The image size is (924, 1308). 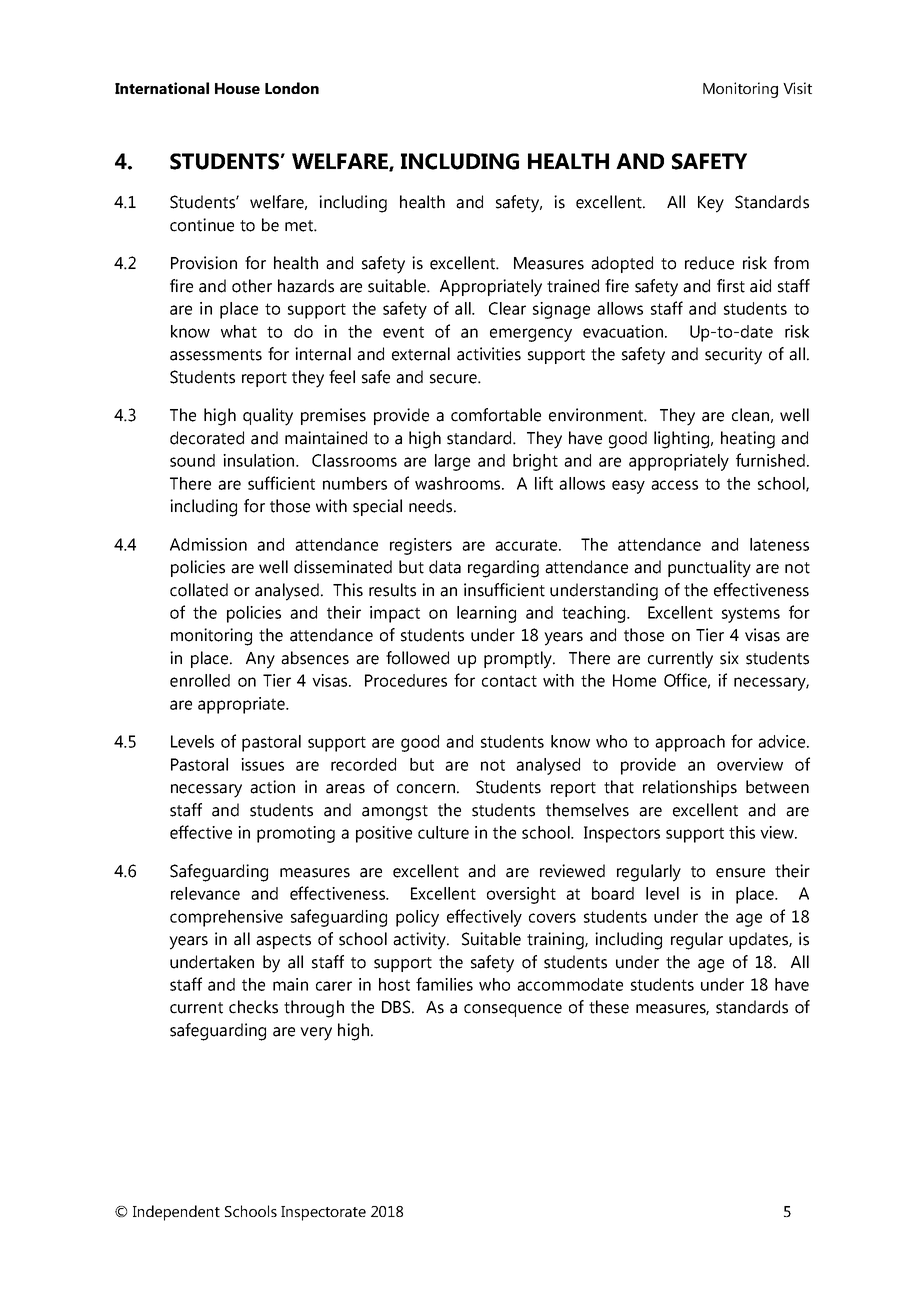 What do you see at coordinates (609, 1007) in the image?
I see `these` at bounding box center [609, 1007].
